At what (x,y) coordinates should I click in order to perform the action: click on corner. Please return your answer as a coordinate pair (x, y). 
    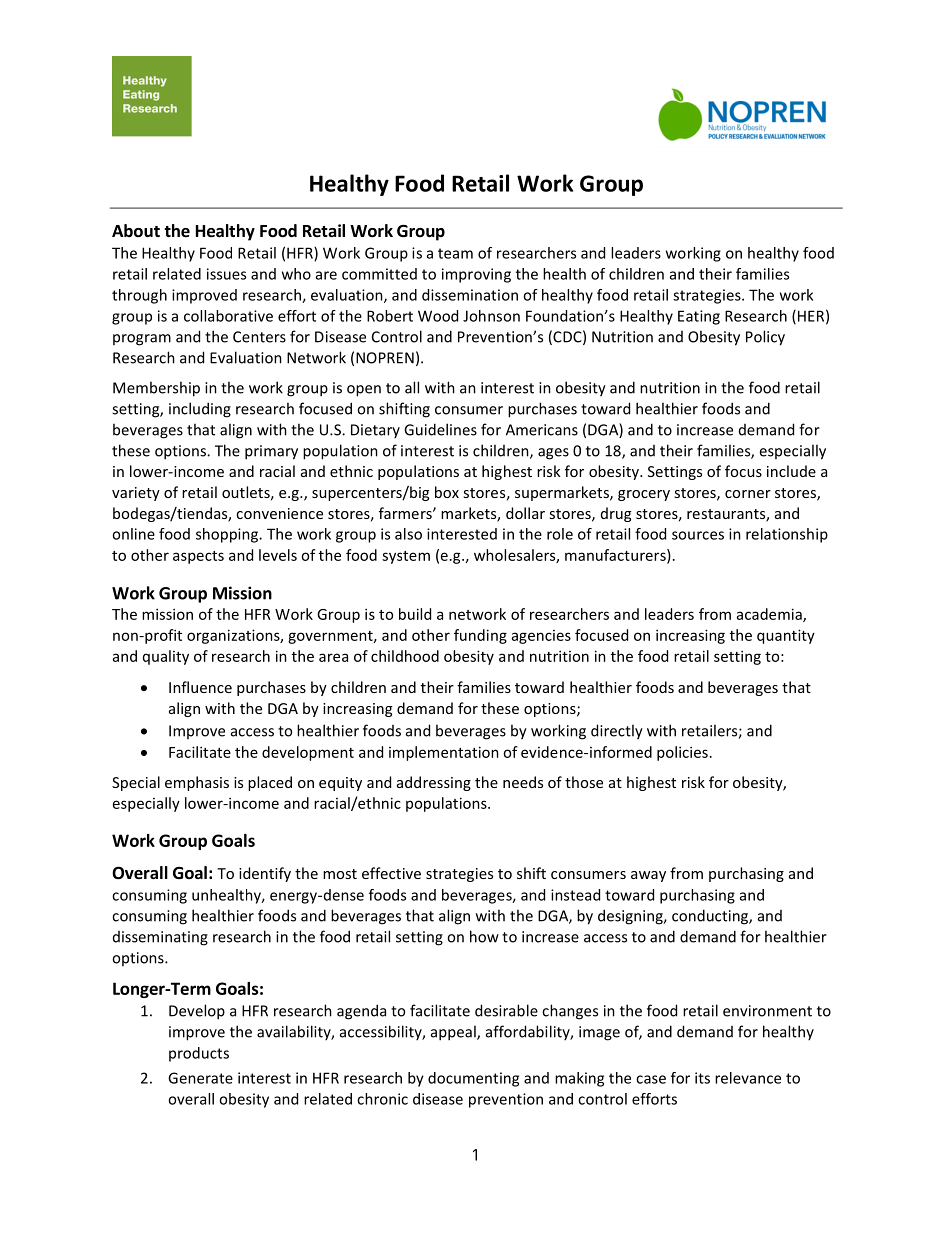
    Looking at the image, I should click on (748, 494).
